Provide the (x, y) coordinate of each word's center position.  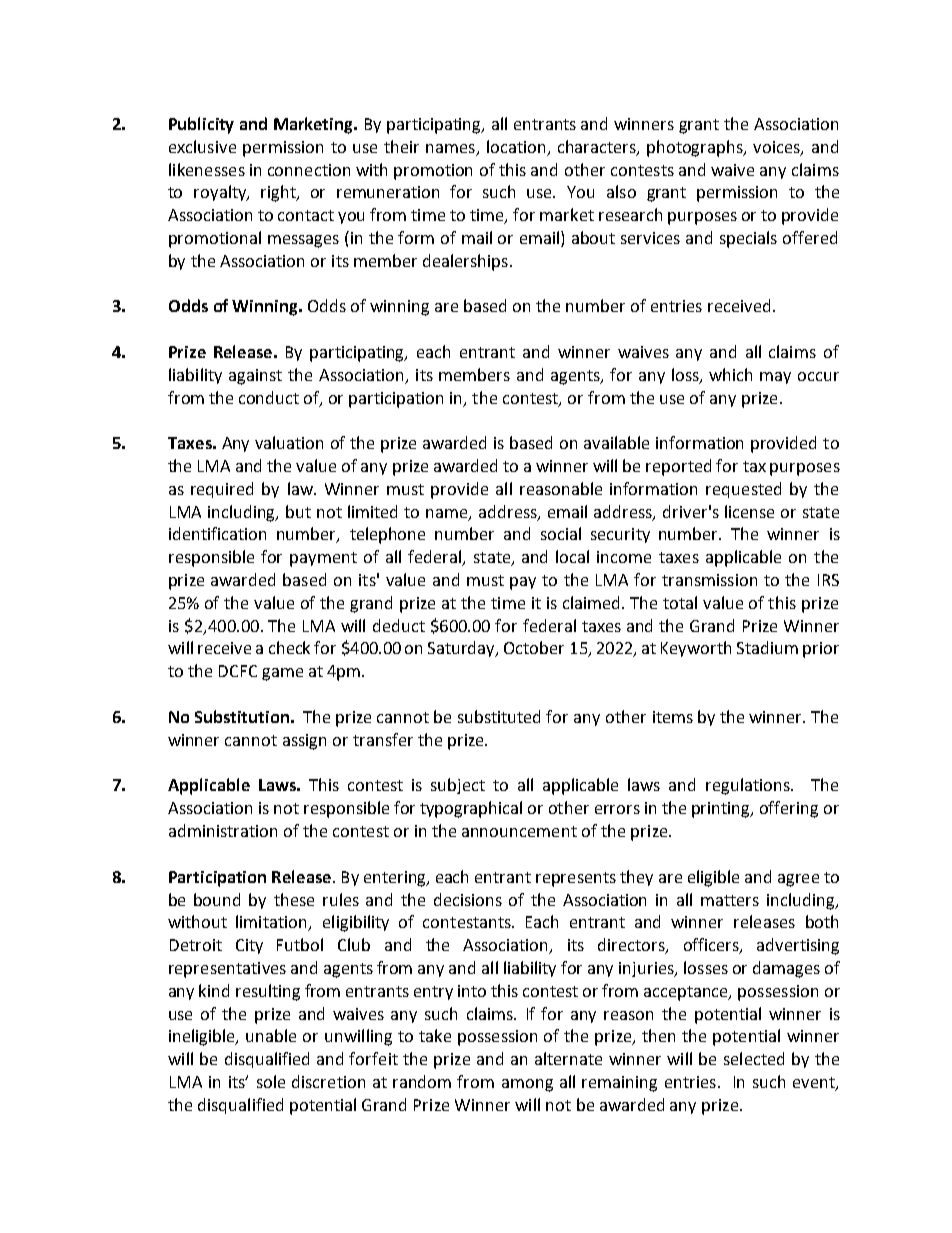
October (534, 647)
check (289, 647)
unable (271, 1035)
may (775, 378)
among (527, 1085)
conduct (269, 397)
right (280, 193)
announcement (519, 831)
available (616, 442)
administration (223, 830)
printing (722, 810)
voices (777, 148)
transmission (709, 580)
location (516, 146)
